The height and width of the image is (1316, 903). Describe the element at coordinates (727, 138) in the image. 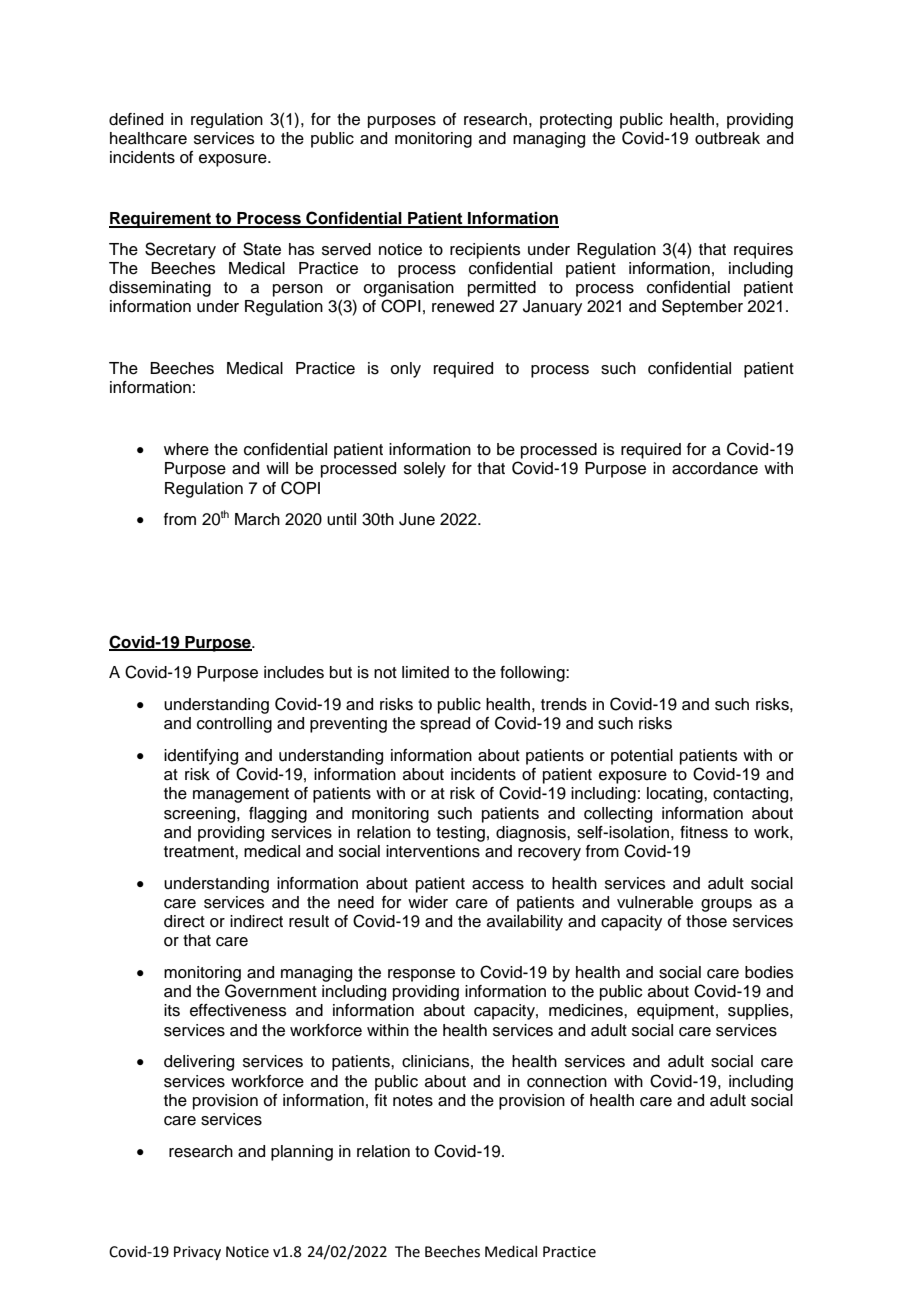

I see `outbreak` at that location.
